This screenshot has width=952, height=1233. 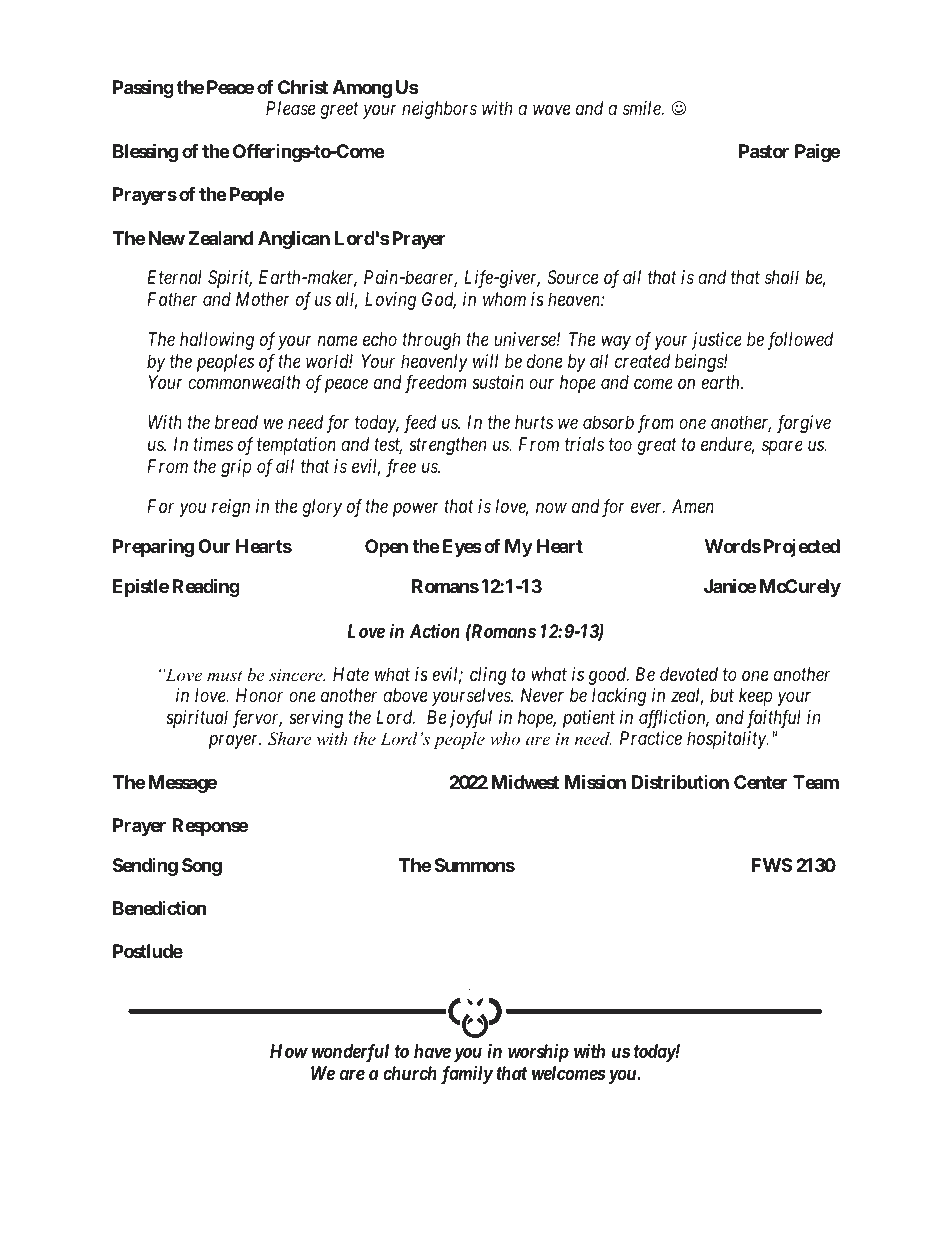 I want to click on family, so click(x=467, y=1075).
